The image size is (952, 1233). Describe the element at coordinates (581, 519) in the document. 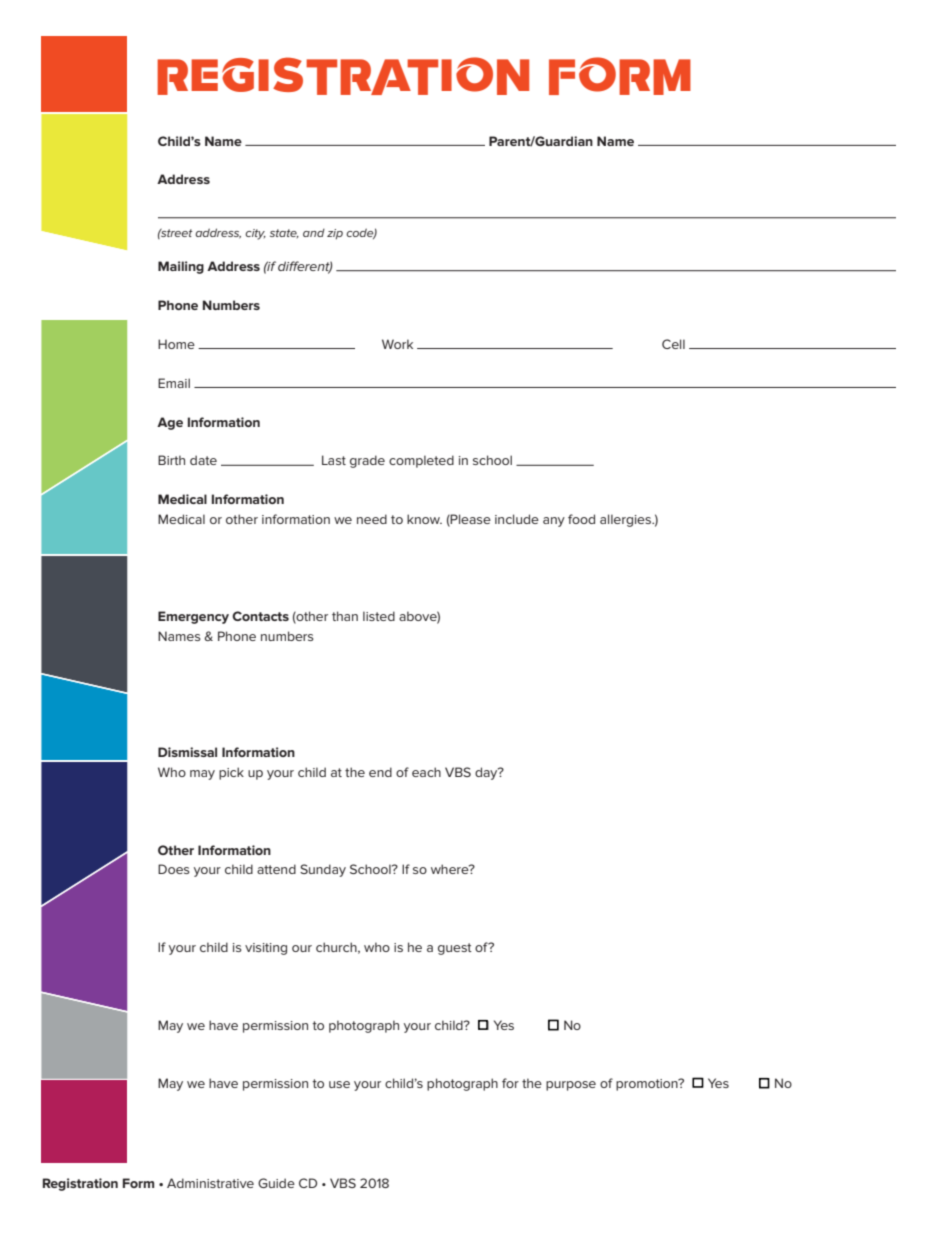

I see `food` at that location.
